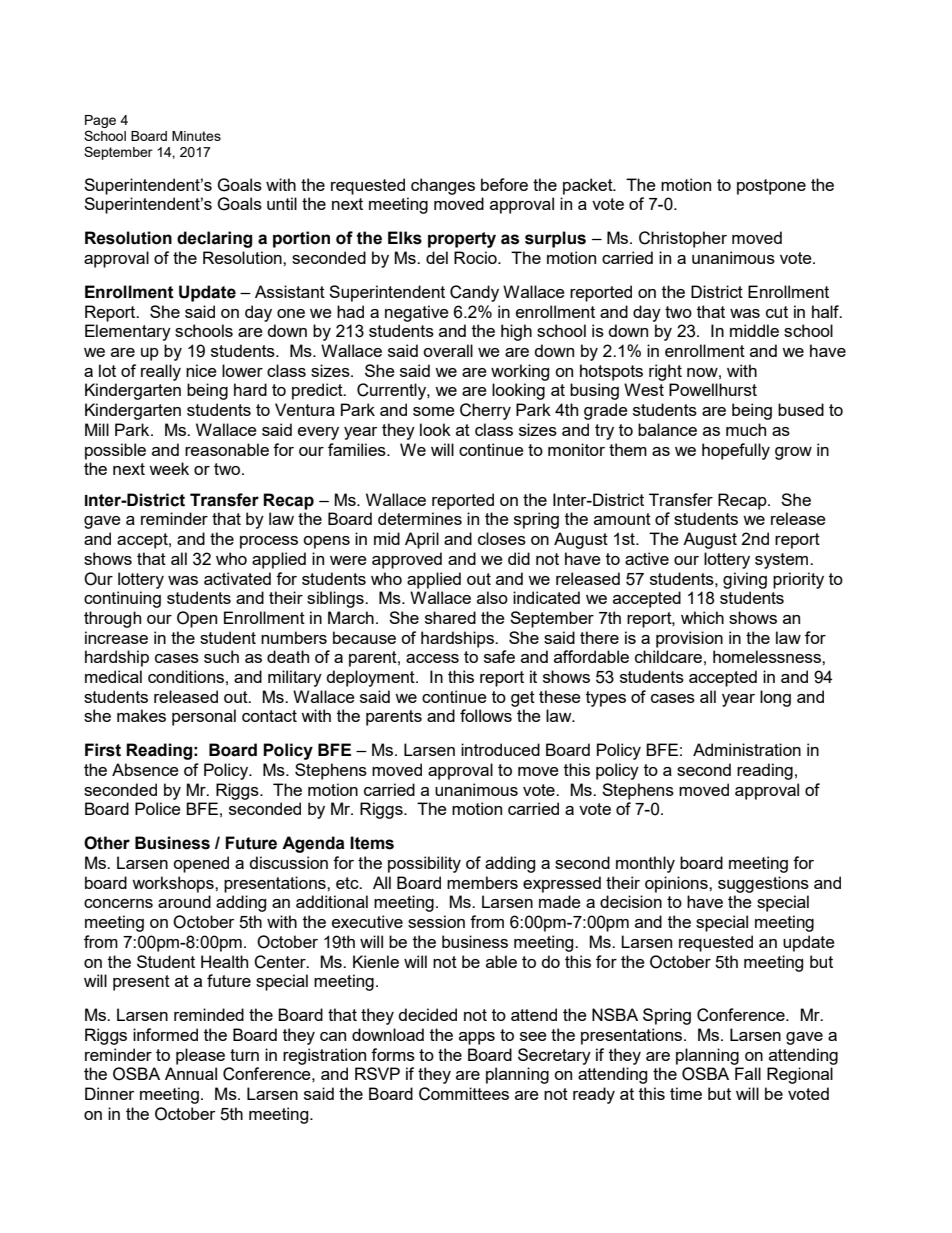  Describe the element at coordinates (443, 186) in the screenshot. I see `changes` at that location.
